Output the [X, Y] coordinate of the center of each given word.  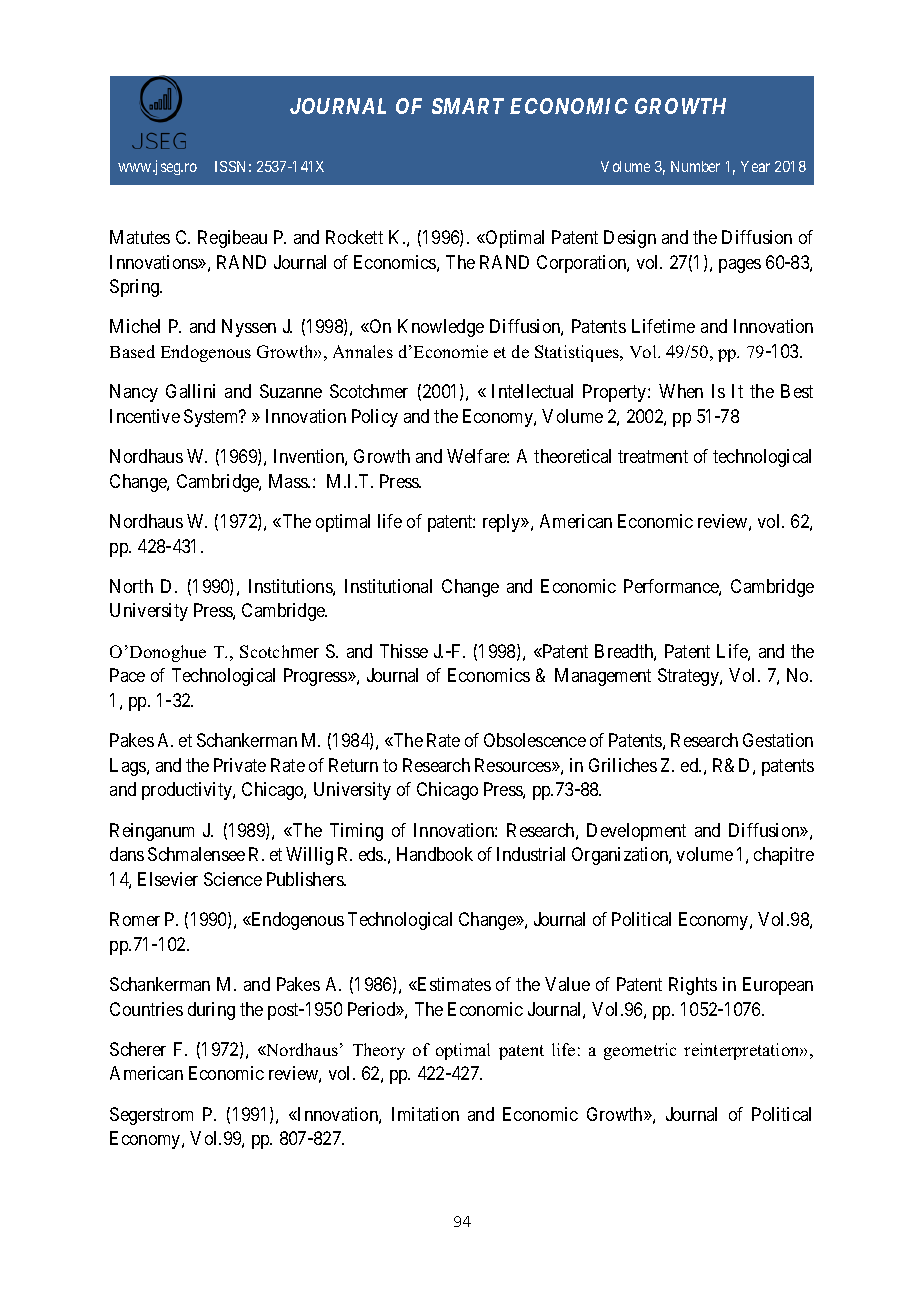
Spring [136, 288]
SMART [468, 106]
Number [695, 166]
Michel [135, 326]
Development [636, 832]
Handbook [435, 854]
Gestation [778, 740]
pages [740, 266]
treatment [653, 456]
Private [240, 765]
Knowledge [441, 328]
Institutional [388, 586]
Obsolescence [535, 740]
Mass [289, 481]
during [211, 1011]
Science [233, 879]
